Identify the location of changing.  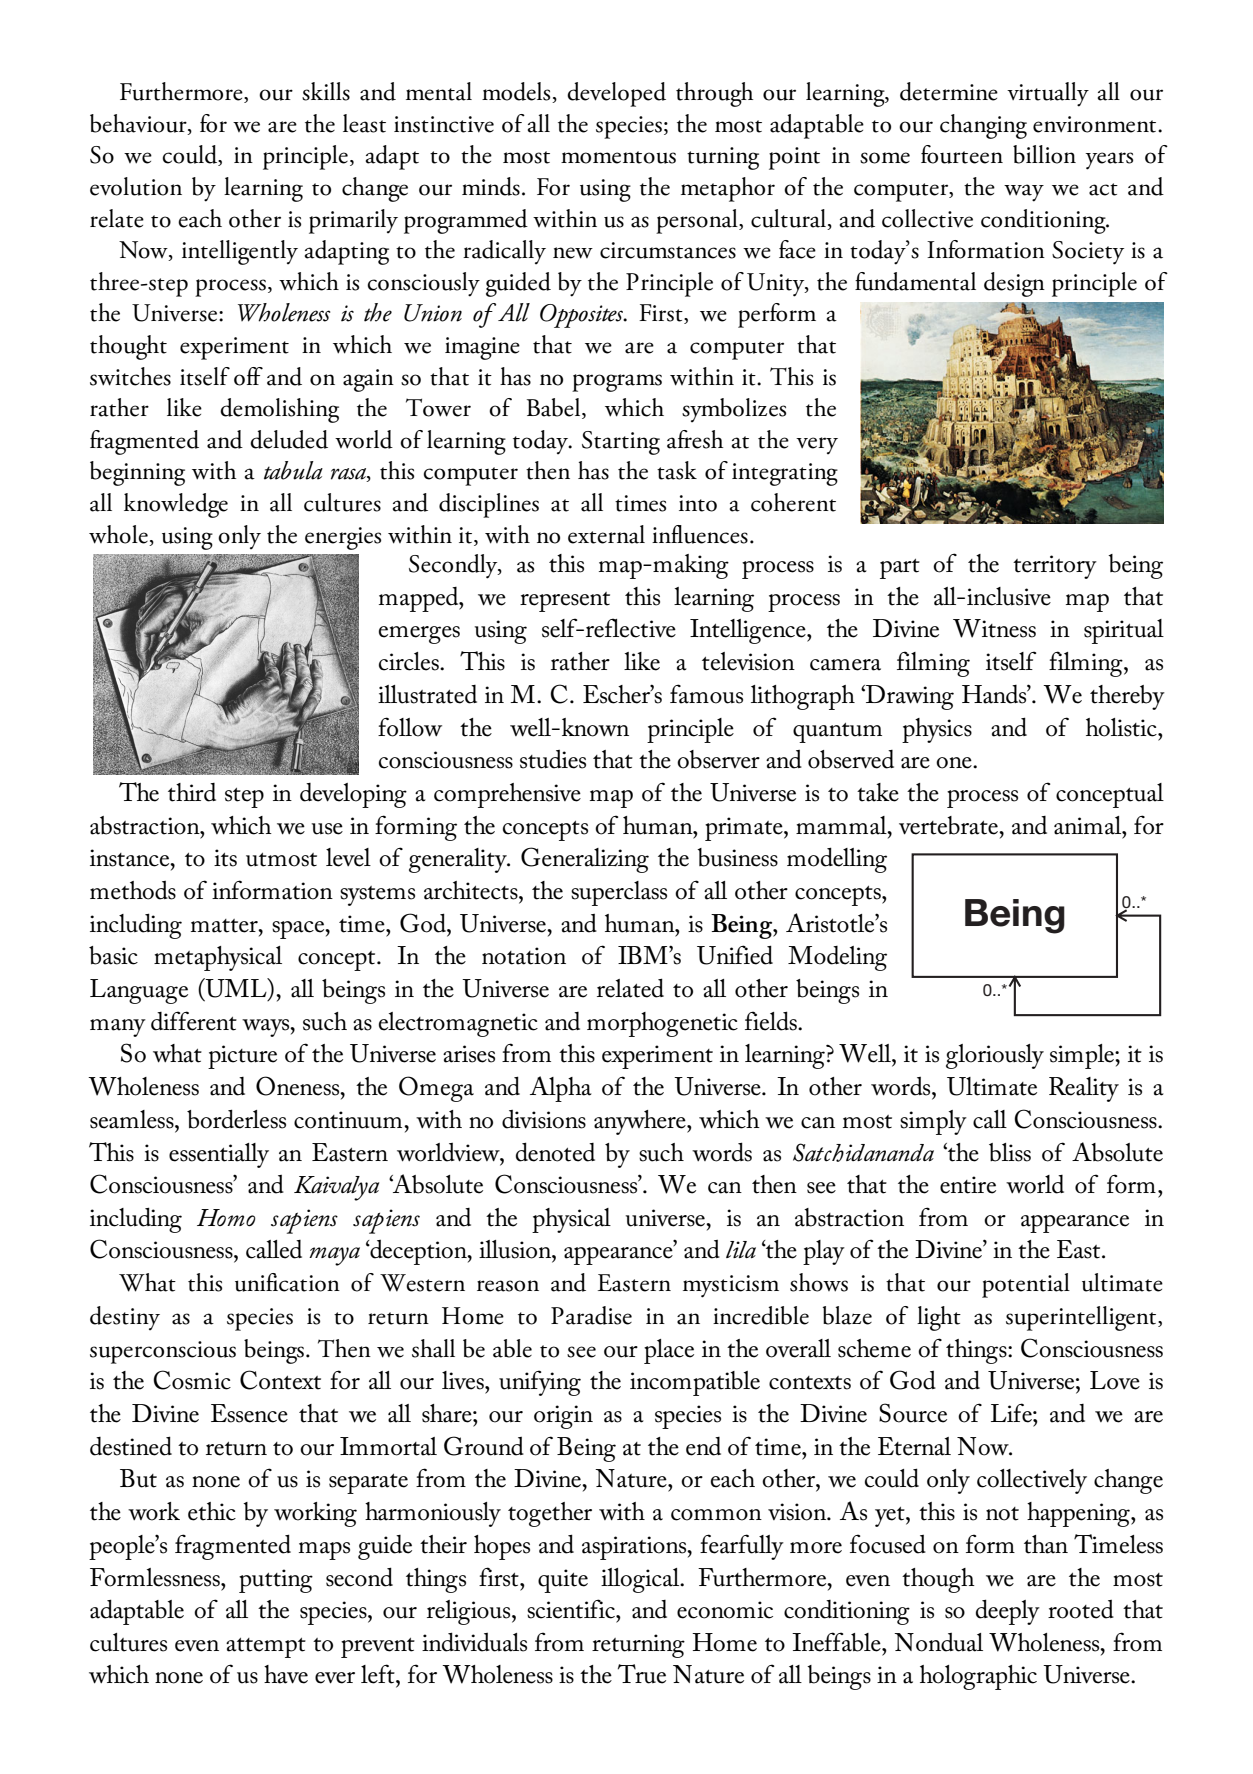
(983, 126).
